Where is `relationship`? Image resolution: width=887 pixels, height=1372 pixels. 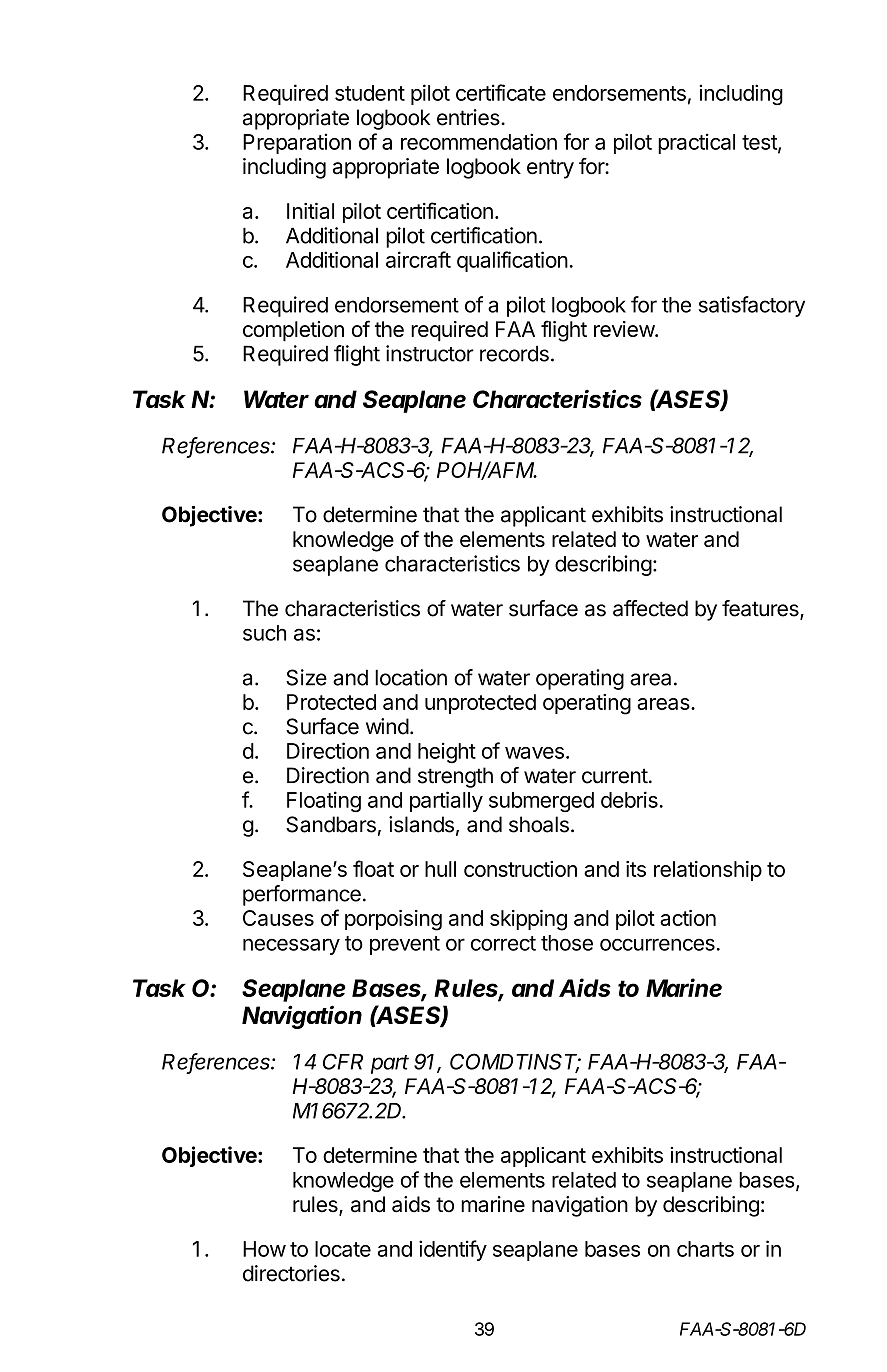 relationship is located at coordinates (708, 871).
